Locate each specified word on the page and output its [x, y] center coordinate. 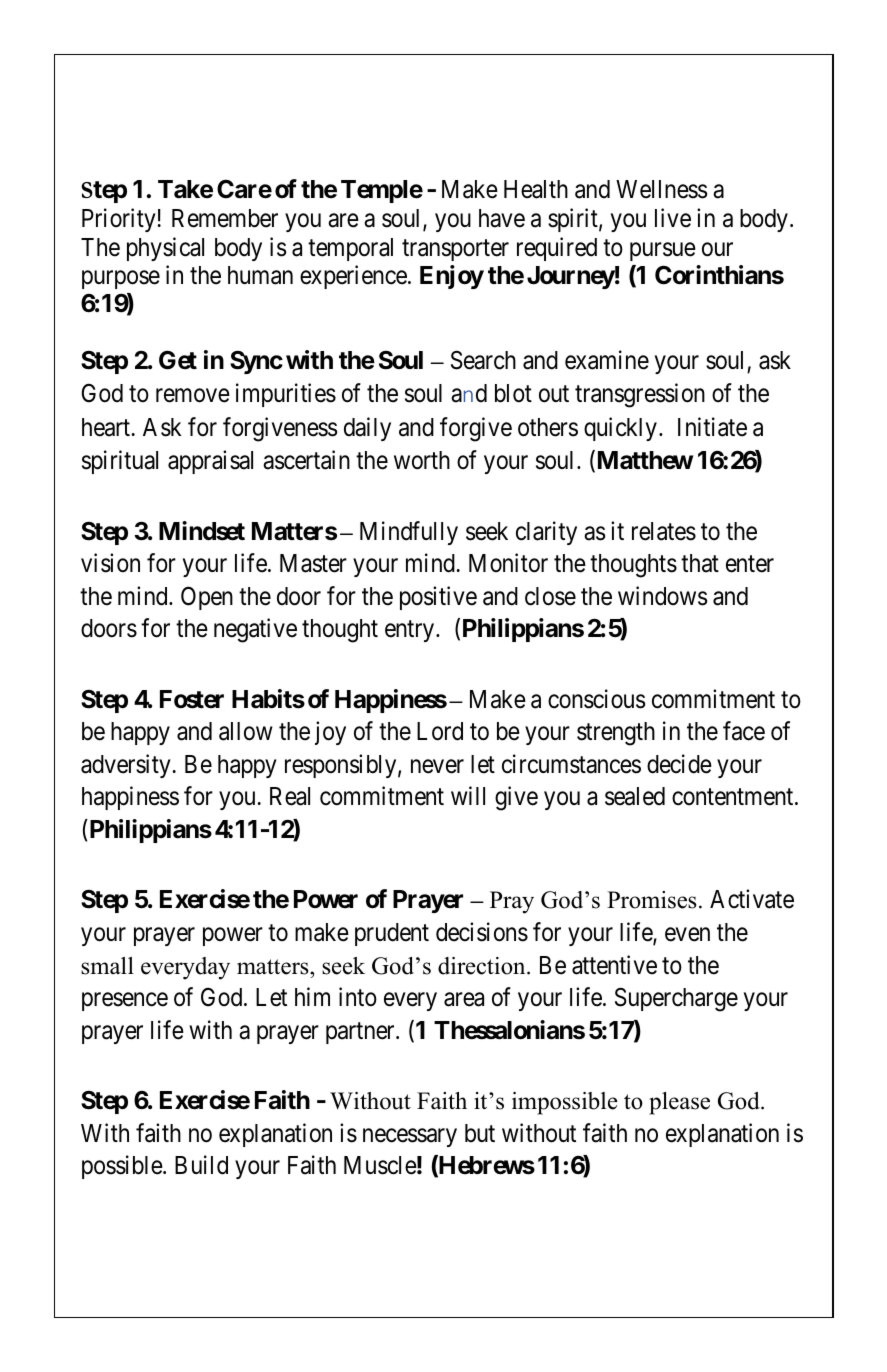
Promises [651, 900]
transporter [455, 250]
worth [422, 460]
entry [411, 631]
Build [201, 1165]
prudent [392, 934]
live [673, 218]
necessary [410, 1137]
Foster [192, 699]
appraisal [210, 462]
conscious [596, 699]
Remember [225, 218]
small [107, 966]
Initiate [712, 427]
